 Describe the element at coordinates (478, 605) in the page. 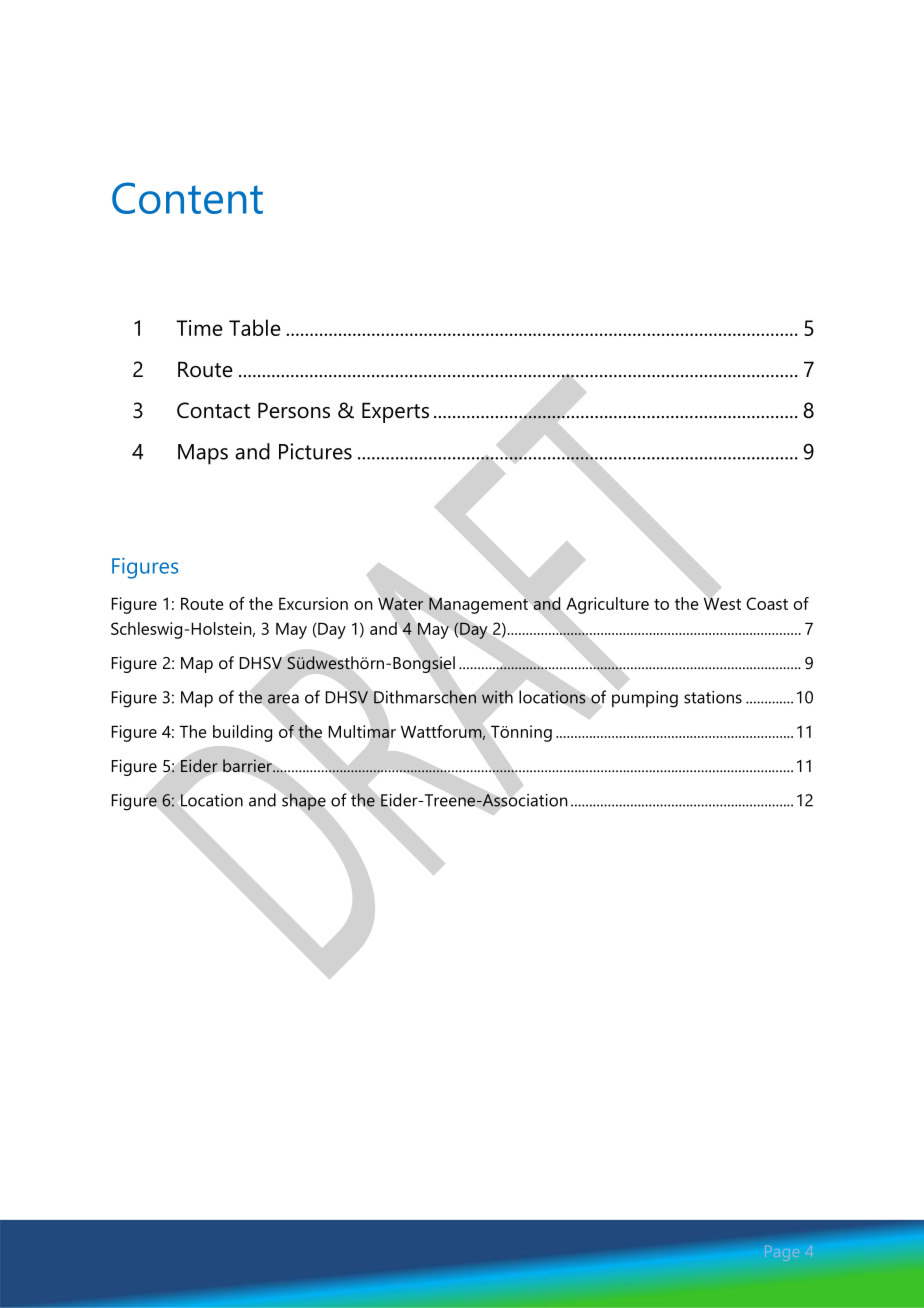

I see `Management` at that location.
